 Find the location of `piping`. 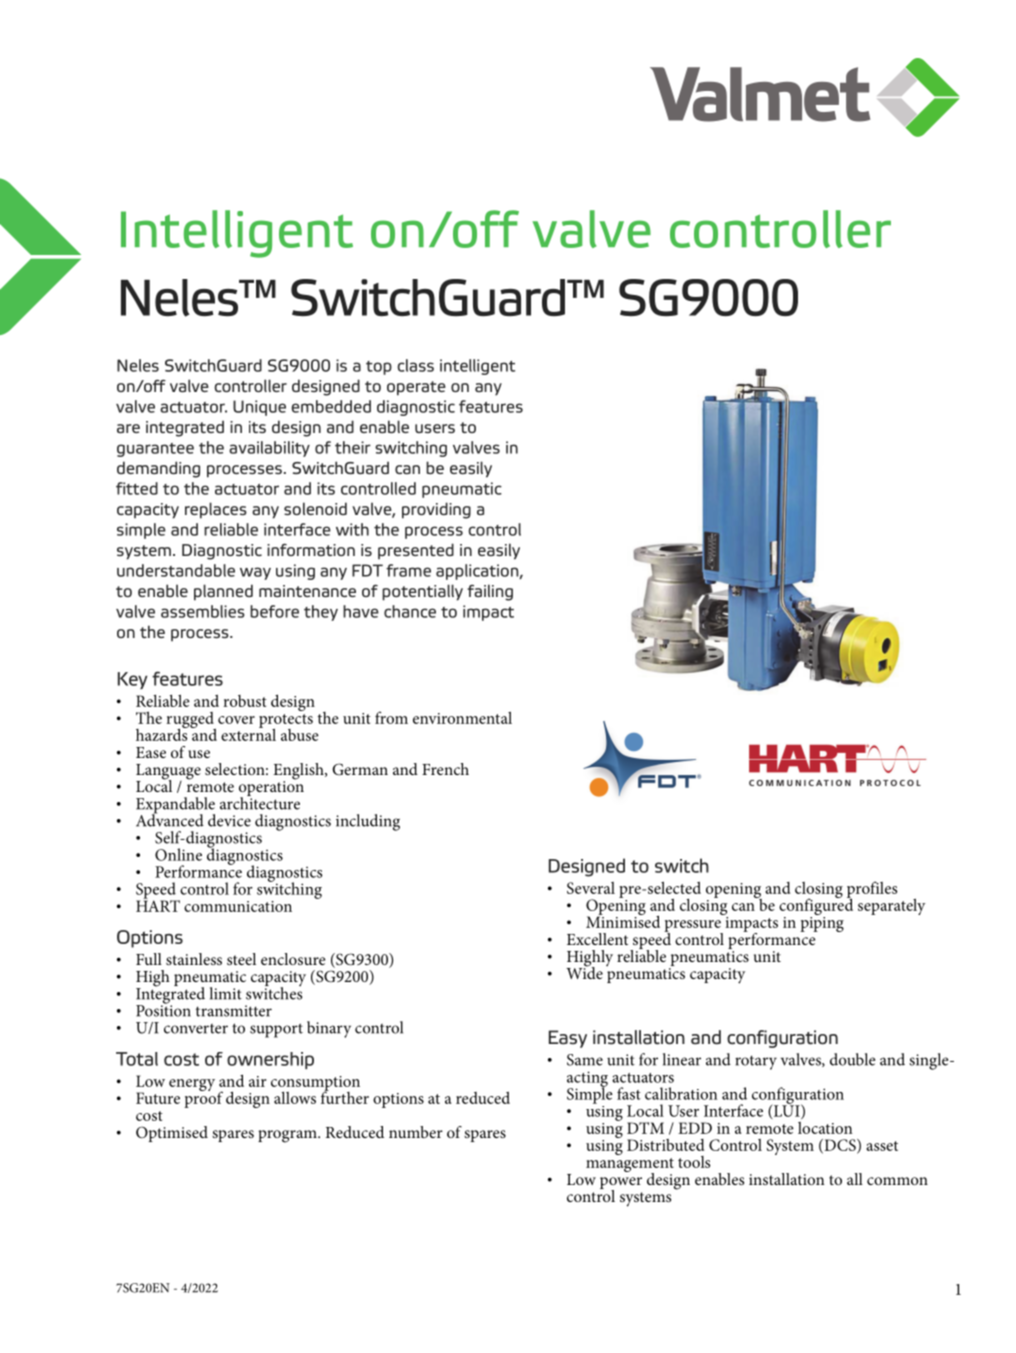

piping is located at coordinates (822, 924).
